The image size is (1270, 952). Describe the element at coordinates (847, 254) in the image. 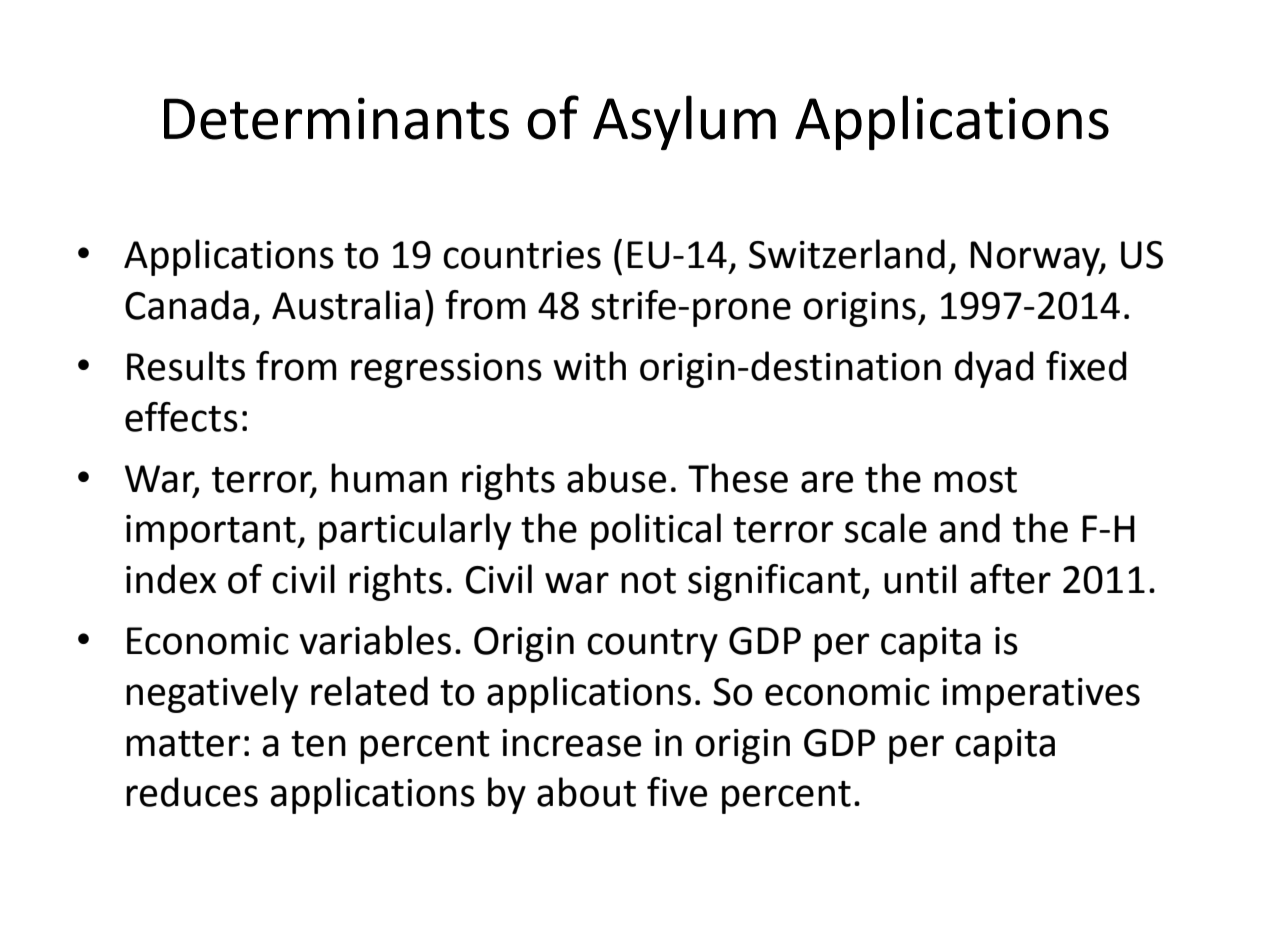

I see `Switzerland` at that location.
